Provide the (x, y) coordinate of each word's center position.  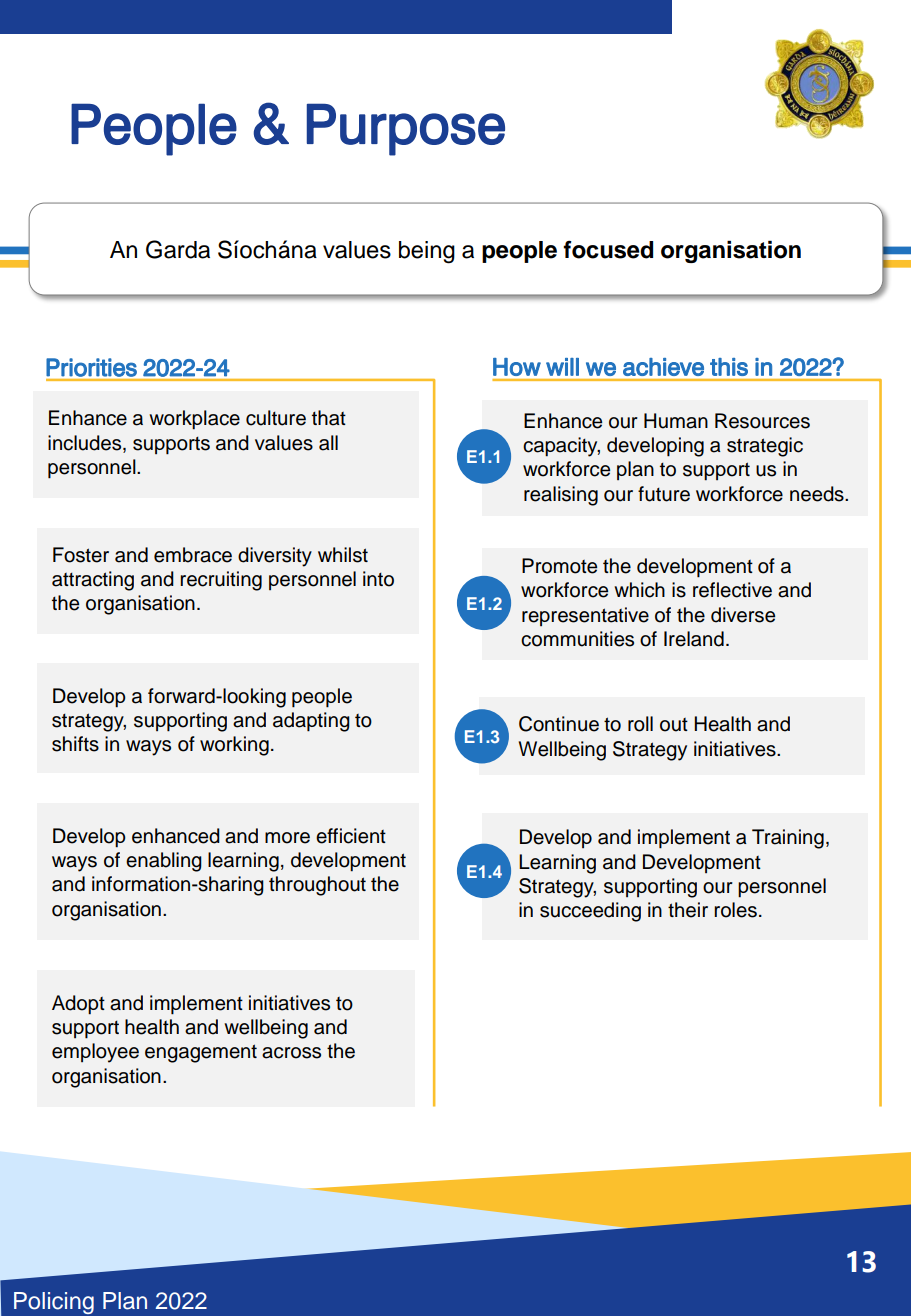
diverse (743, 615)
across (291, 1053)
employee (95, 1053)
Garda (178, 249)
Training (788, 839)
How (517, 367)
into (378, 579)
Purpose (406, 129)
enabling (164, 862)
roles (735, 910)
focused (608, 249)
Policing (54, 1303)
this (729, 367)
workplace (194, 420)
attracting (93, 581)
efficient (351, 836)
